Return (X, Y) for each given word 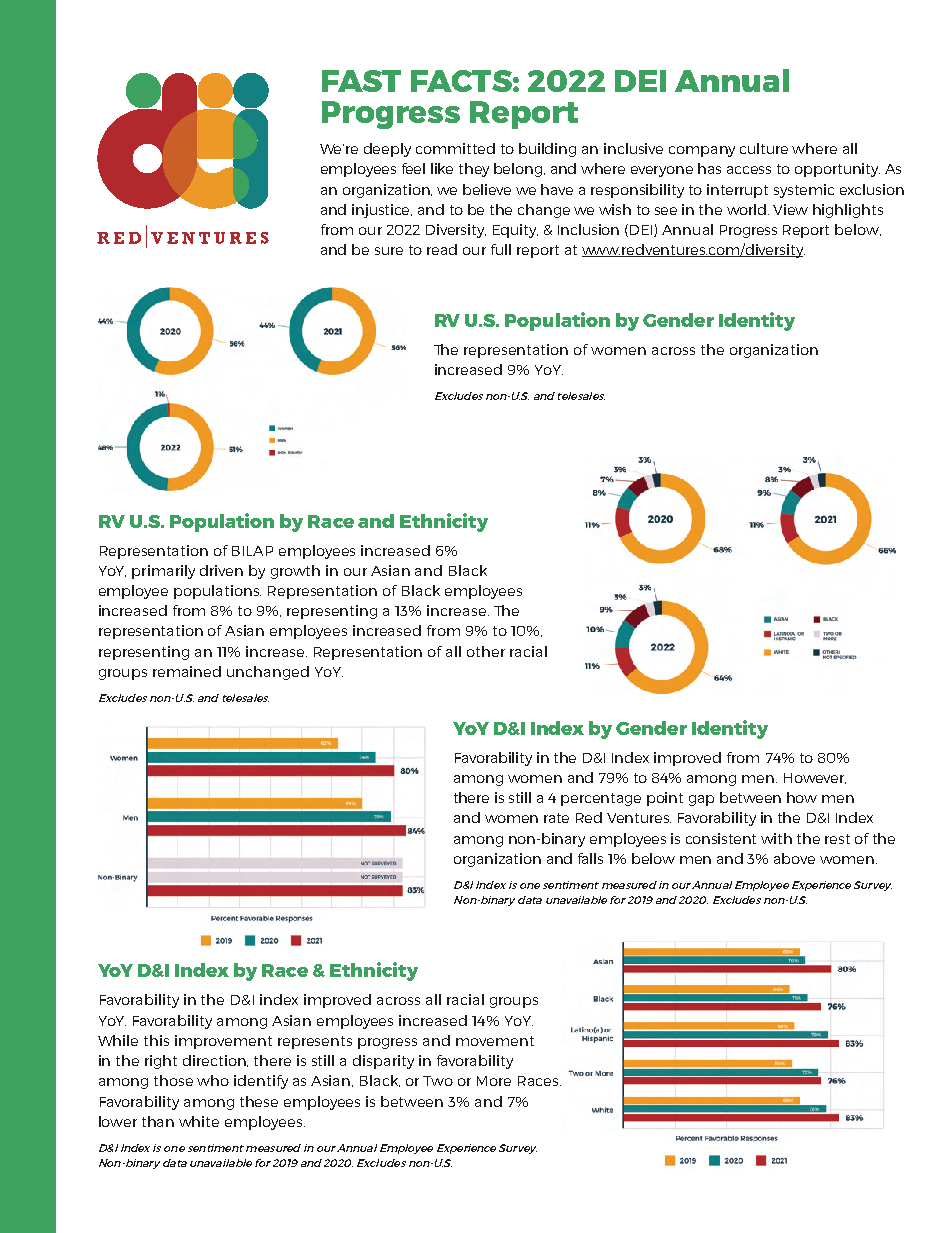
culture (764, 148)
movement (495, 1041)
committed (455, 148)
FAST (361, 81)
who (213, 1080)
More (494, 1081)
